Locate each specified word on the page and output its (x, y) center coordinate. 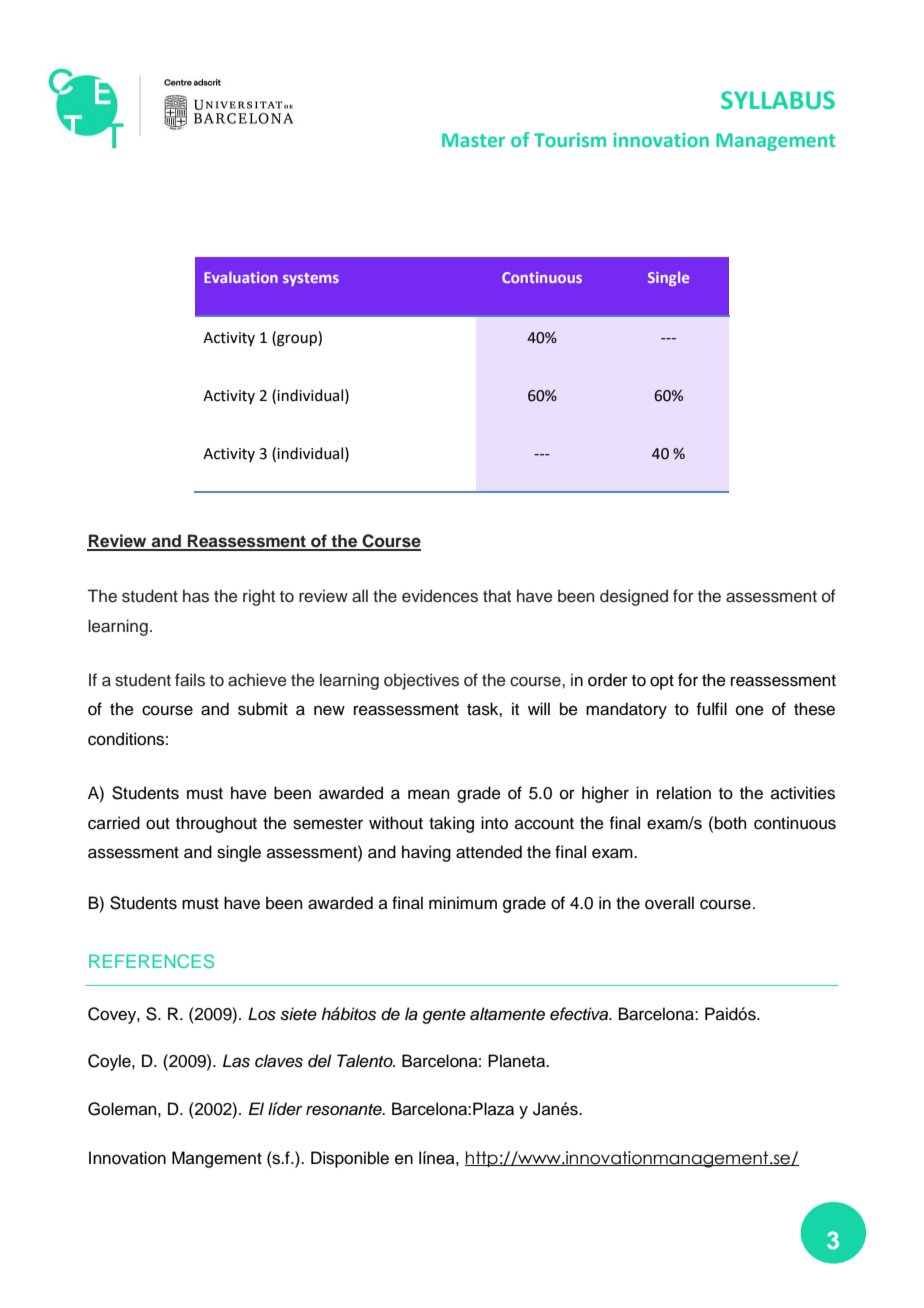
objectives (421, 681)
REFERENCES (151, 961)
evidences (440, 596)
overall (669, 903)
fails (190, 680)
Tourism (570, 140)
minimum (463, 903)
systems (311, 279)
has (196, 596)
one (750, 710)
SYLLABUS (778, 100)
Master (473, 140)
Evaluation (241, 277)
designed (634, 597)
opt (662, 682)
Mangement (217, 1159)
